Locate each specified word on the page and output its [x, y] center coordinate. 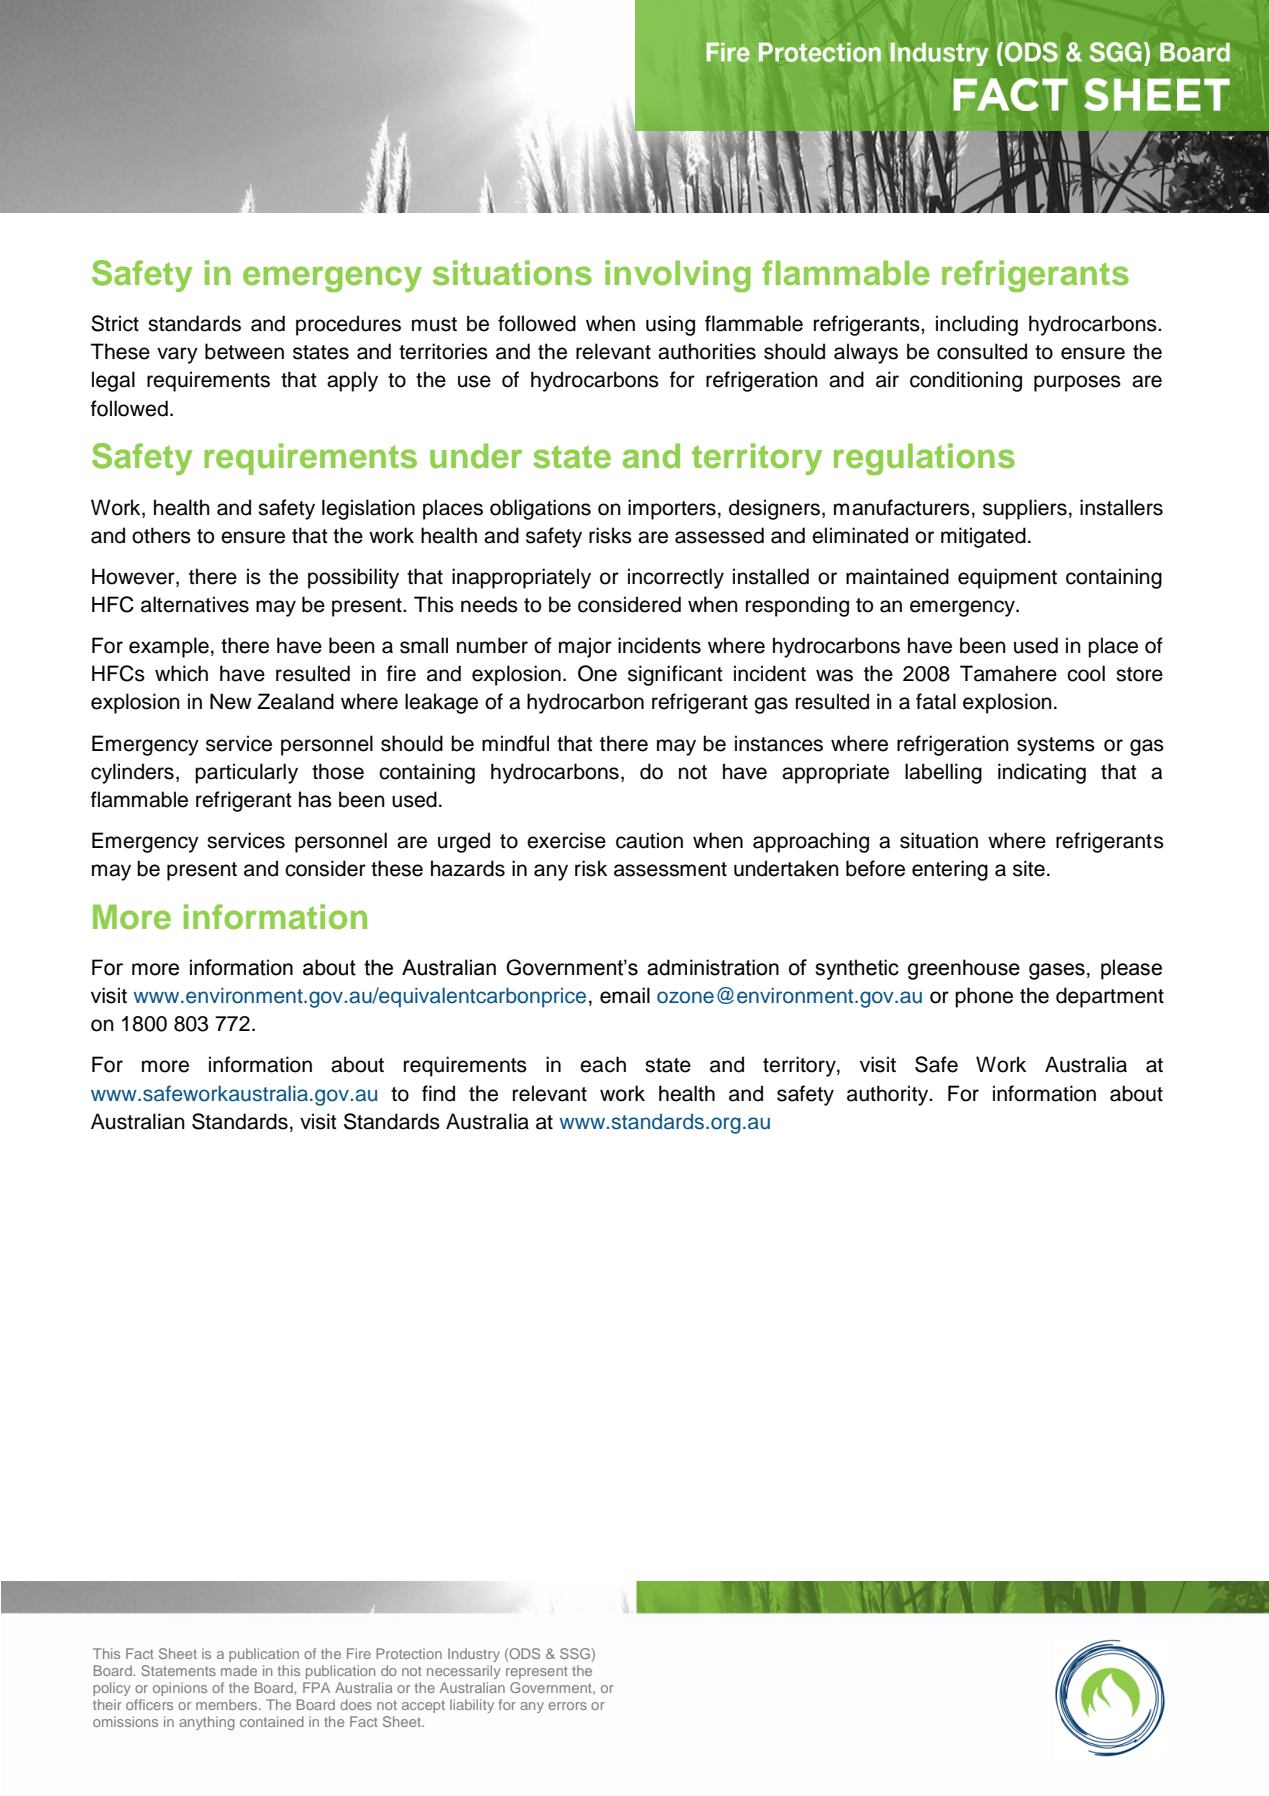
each [603, 1064]
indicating [1042, 773]
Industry [474, 1655]
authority [889, 1095]
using [670, 325]
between [244, 351]
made [239, 1670]
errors [567, 1706]
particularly [246, 773]
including [977, 325]
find [438, 1093]
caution [649, 840]
